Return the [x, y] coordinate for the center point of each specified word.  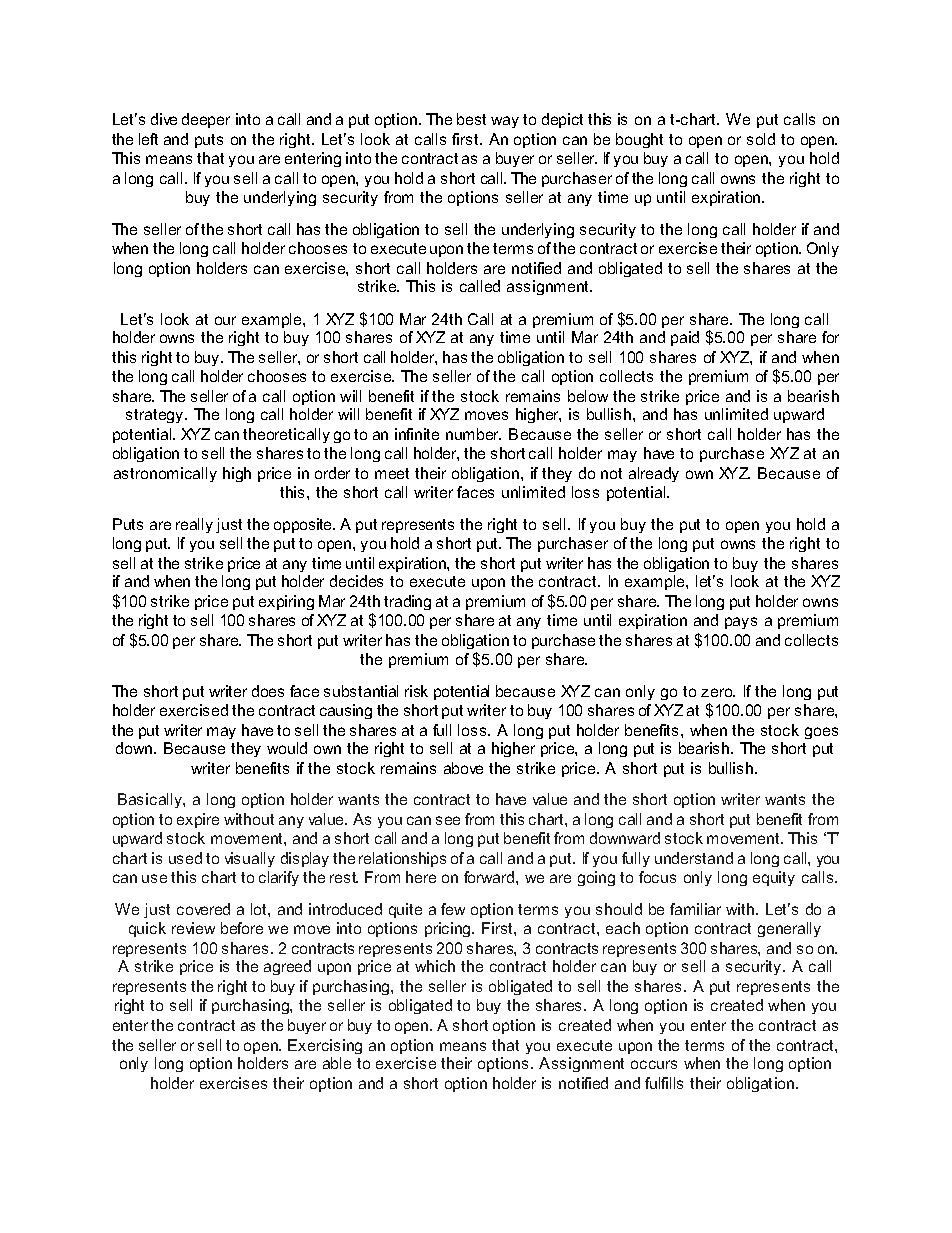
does [268, 691]
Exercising [325, 1046]
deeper [206, 120]
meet [392, 473]
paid [685, 338]
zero [718, 692]
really [194, 525]
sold [761, 139]
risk [416, 691]
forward [490, 877]
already [654, 474]
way [505, 122]
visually [250, 859]
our [225, 320]
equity [774, 878]
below [588, 396]
